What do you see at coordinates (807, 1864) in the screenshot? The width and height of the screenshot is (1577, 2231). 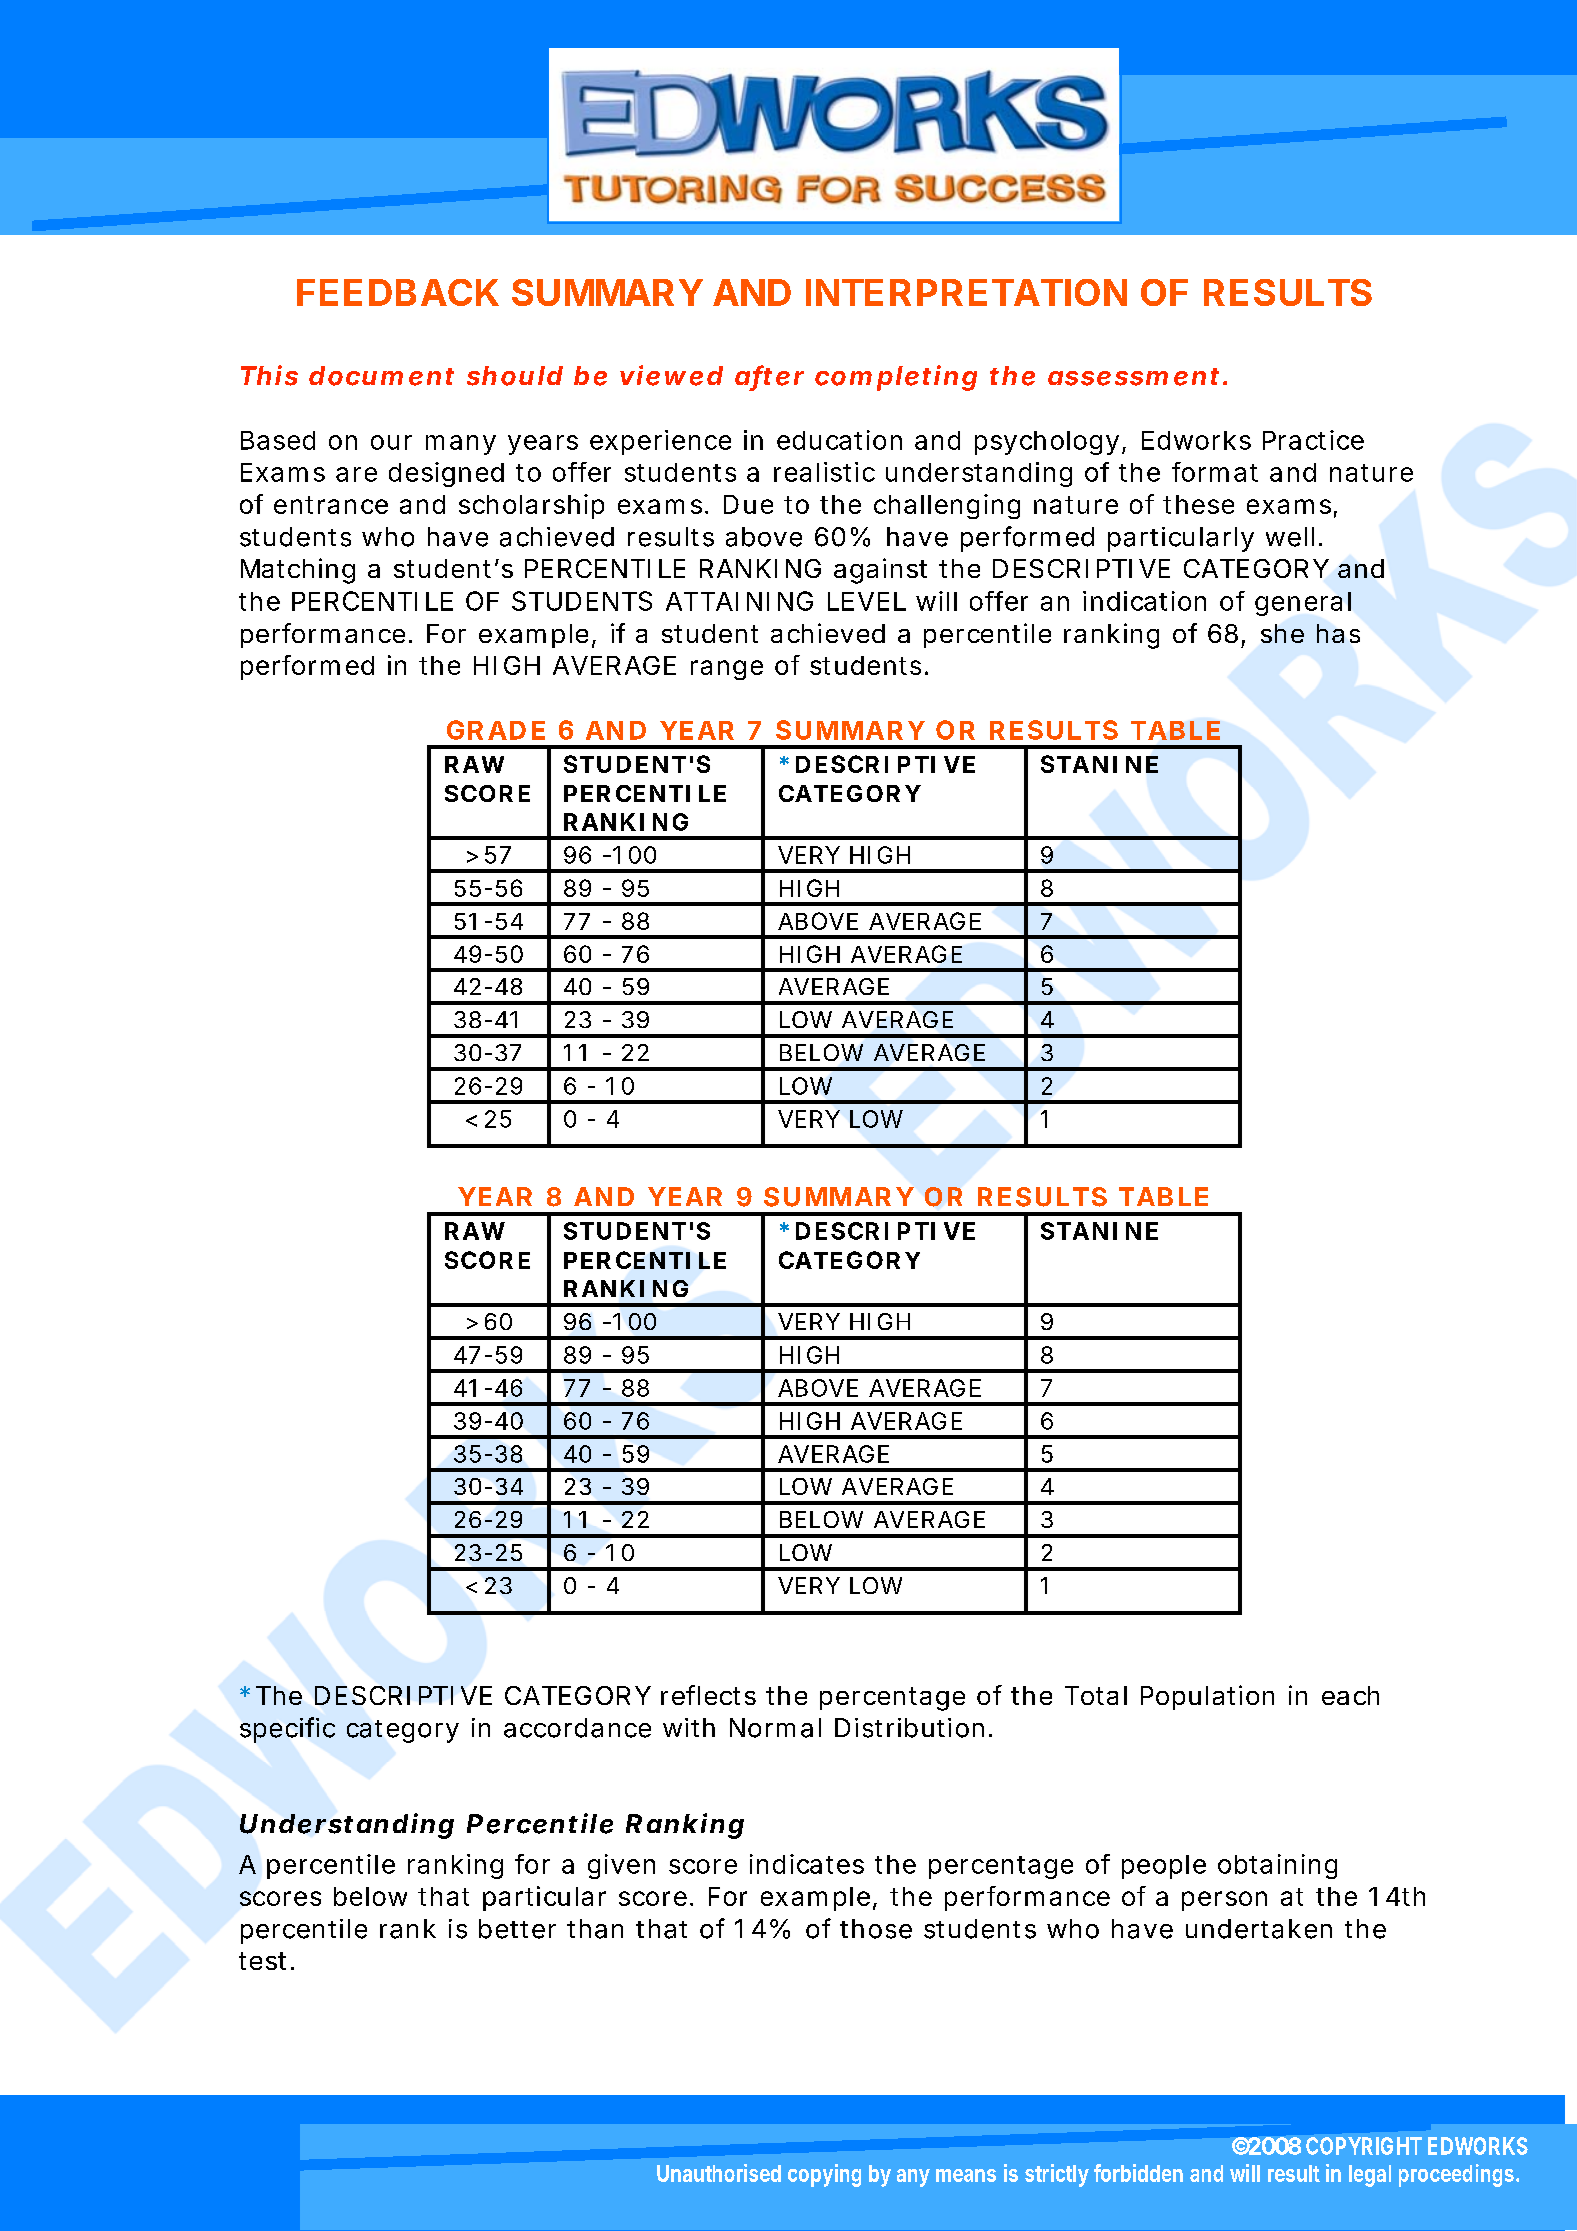 I see `indicates` at bounding box center [807, 1864].
